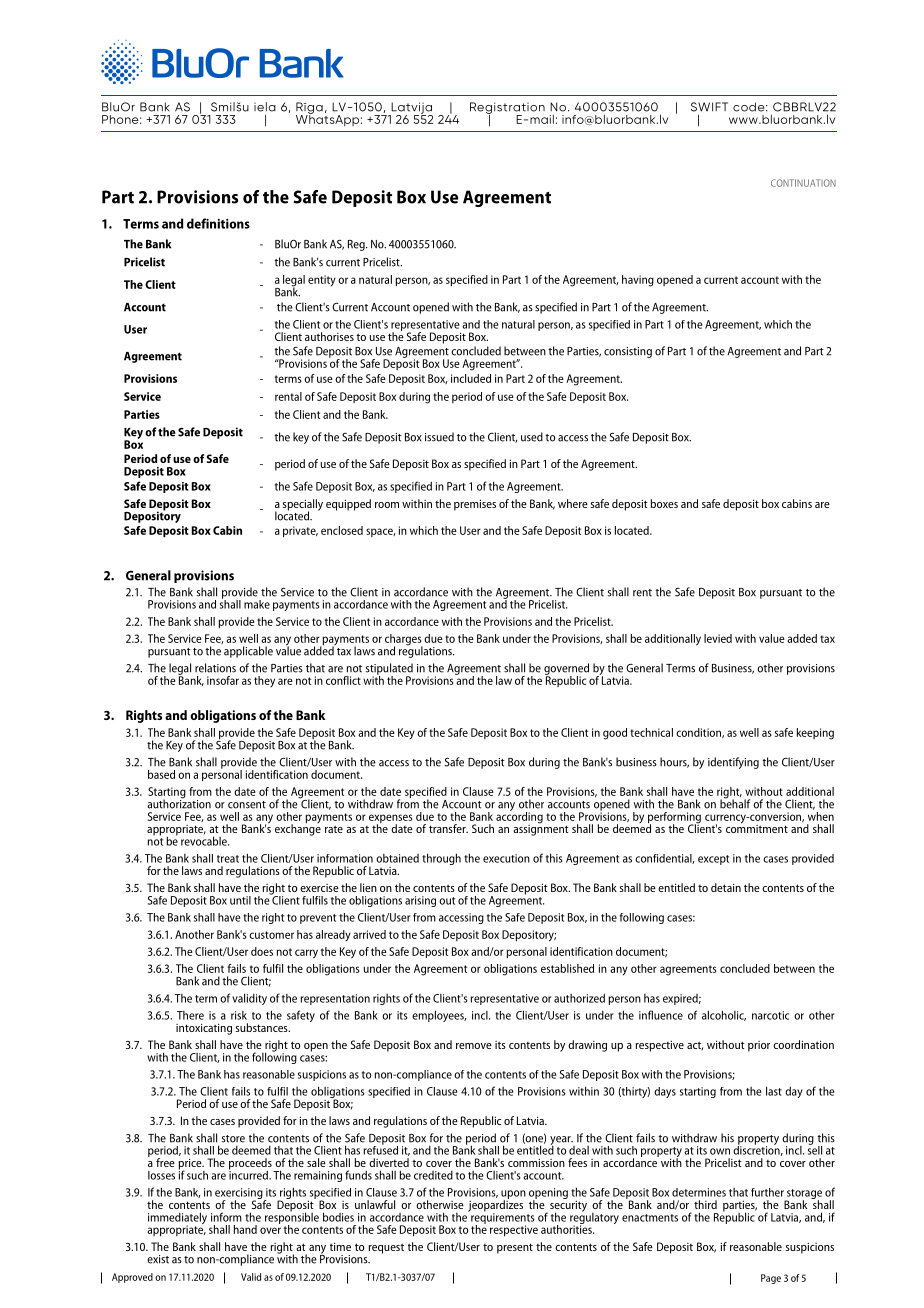  I want to click on SWIFT, so click(709, 107).
